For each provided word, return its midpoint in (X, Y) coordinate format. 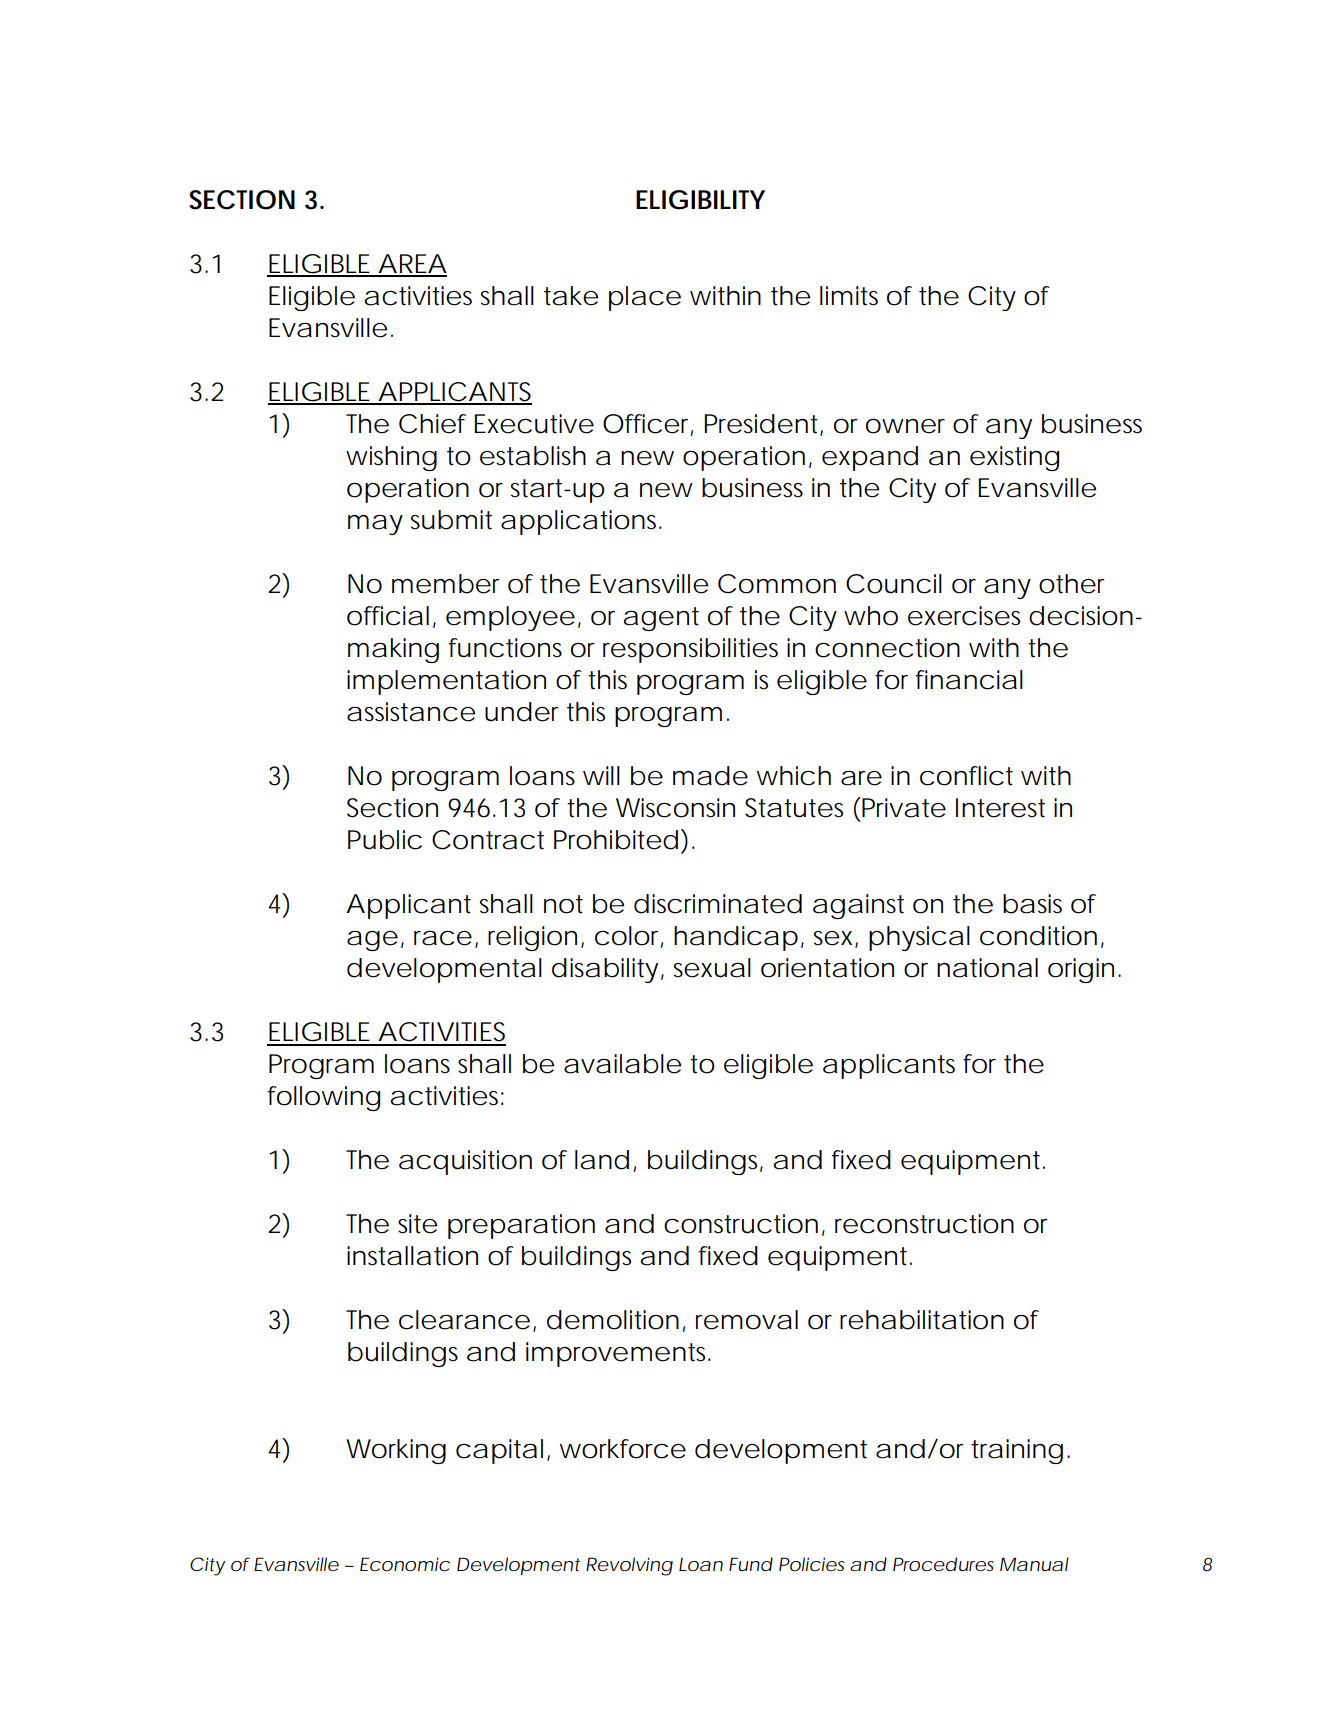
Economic (405, 1564)
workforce (623, 1449)
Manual (1034, 1564)
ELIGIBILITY (700, 200)
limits (849, 296)
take (571, 296)
